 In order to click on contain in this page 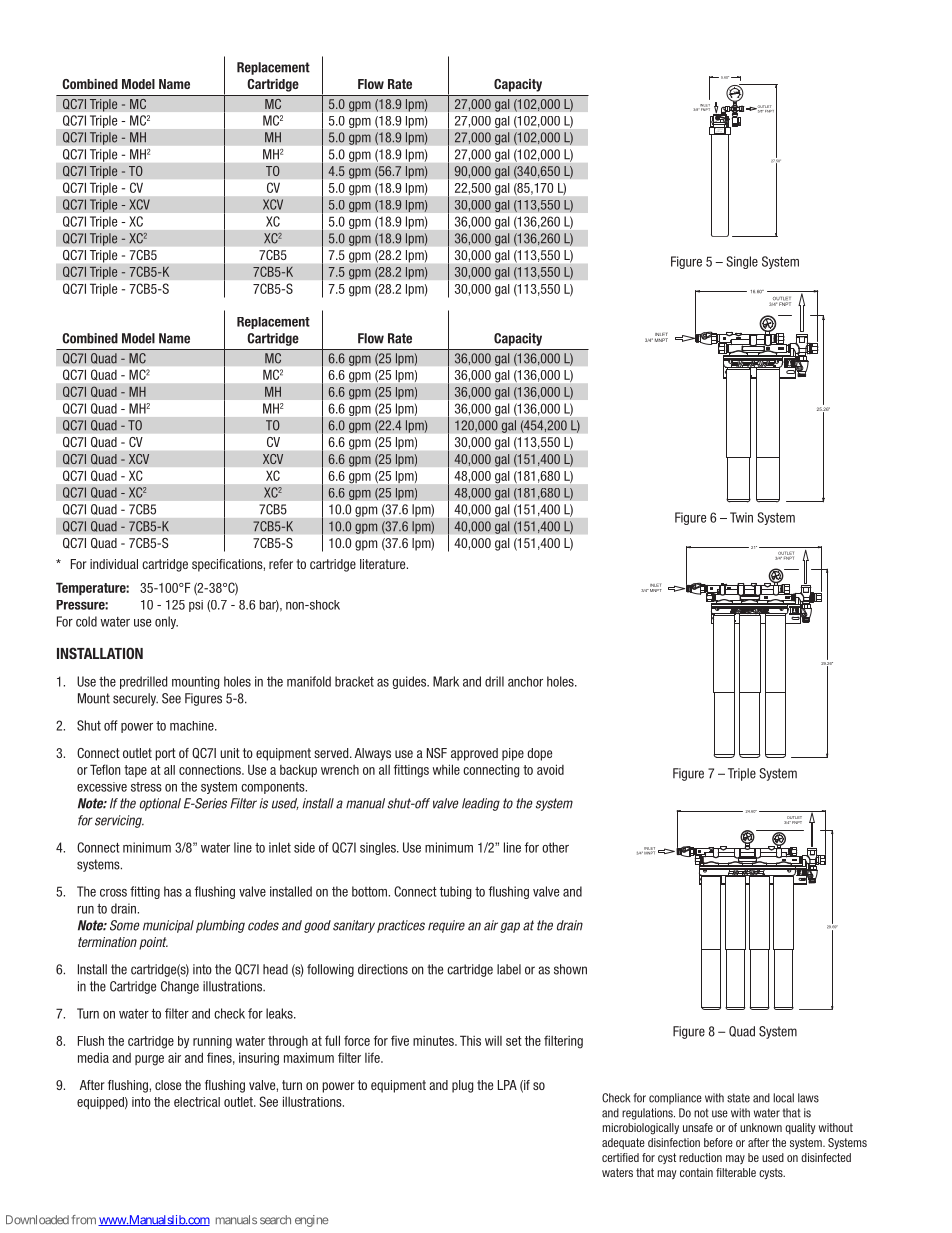, I will do `click(696, 1172)`.
